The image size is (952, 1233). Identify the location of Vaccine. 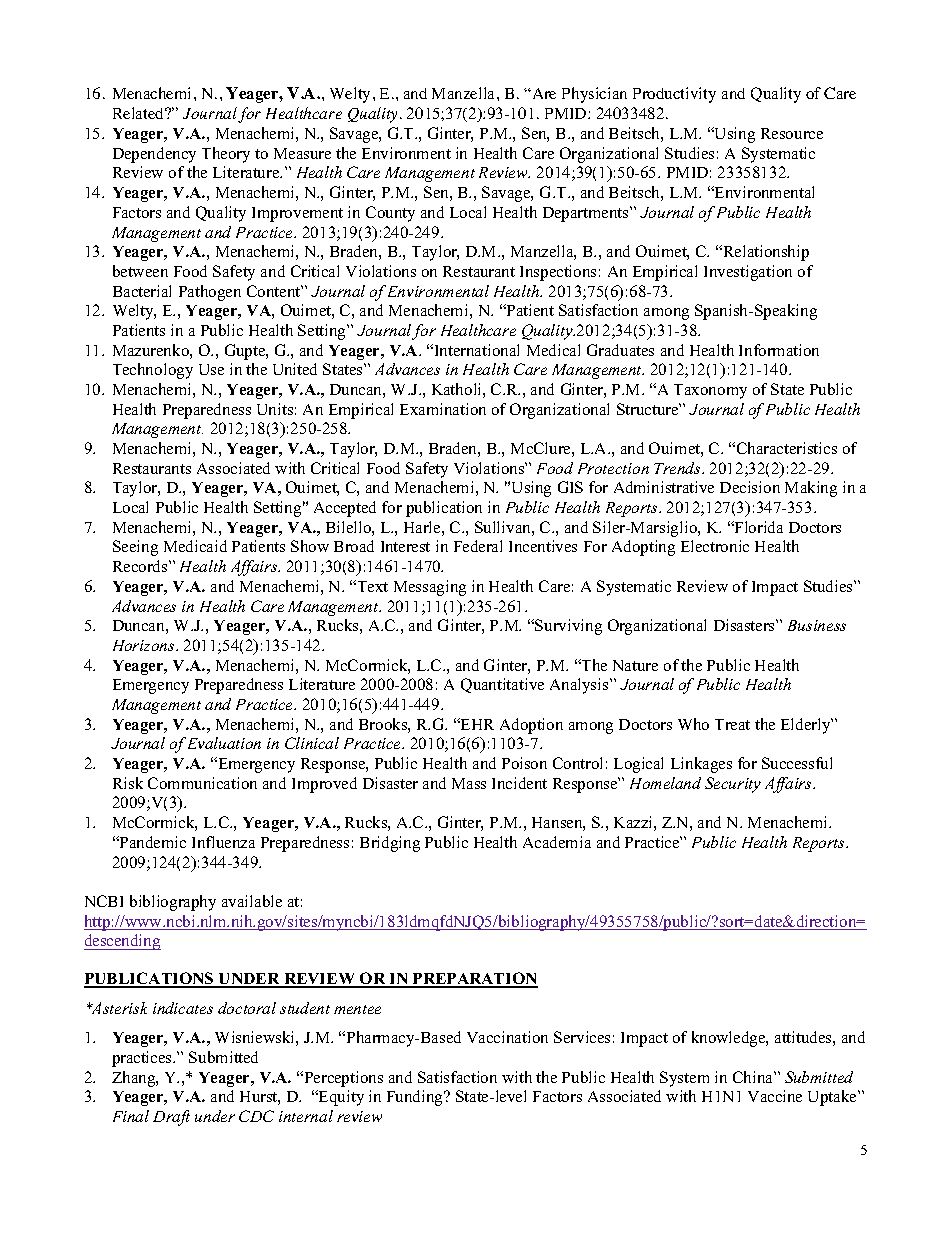
(775, 1096).
